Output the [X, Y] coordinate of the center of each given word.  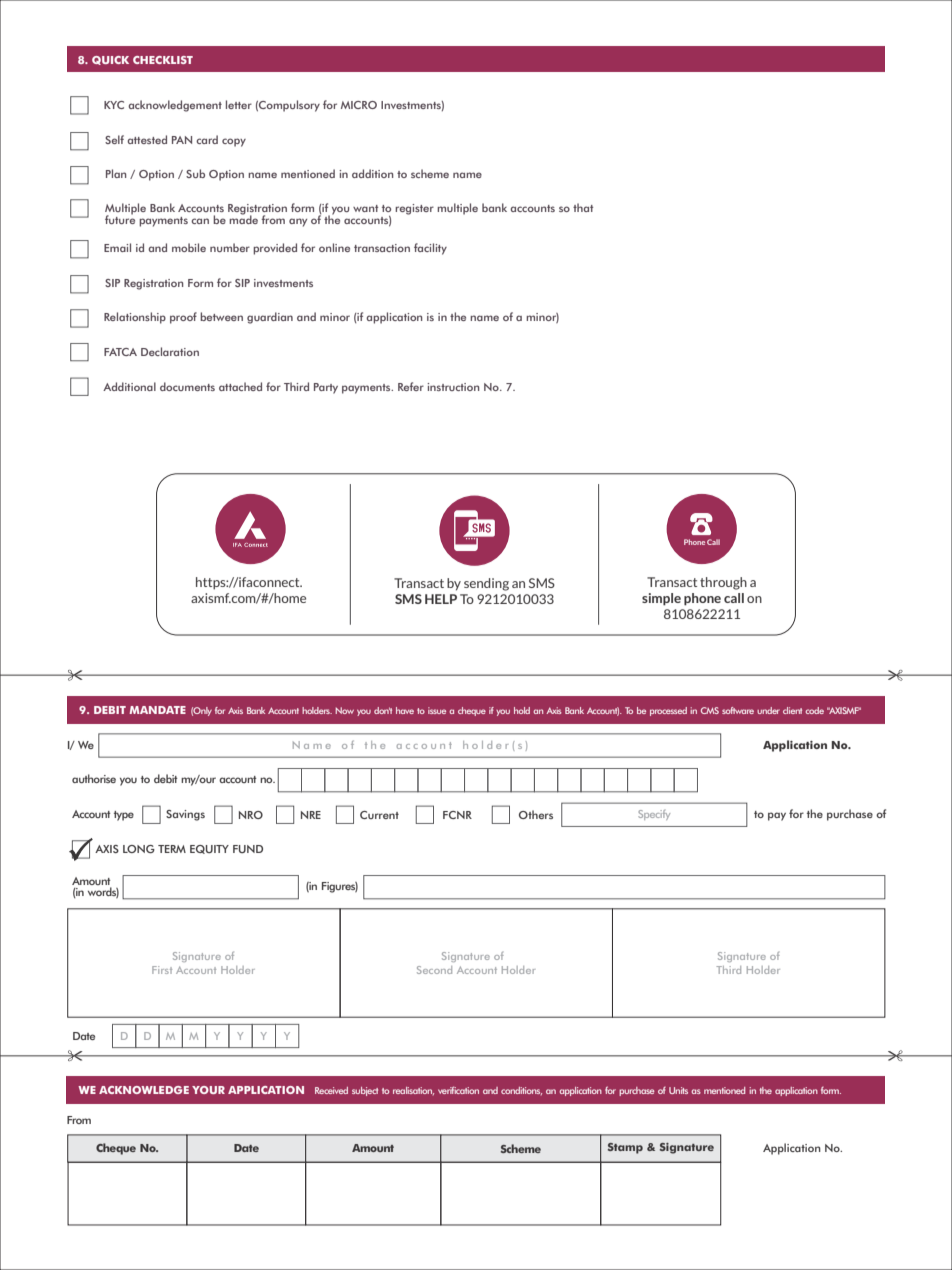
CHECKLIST [163, 60]
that [583, 207]
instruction [453, 387]
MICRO [359, 105]
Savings [185, 815]
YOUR [208, 1090]
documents [187, 386]
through [723, 583]
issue [437, 710]
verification [458, 1090]
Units [678, 1090]
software [738, 710]
